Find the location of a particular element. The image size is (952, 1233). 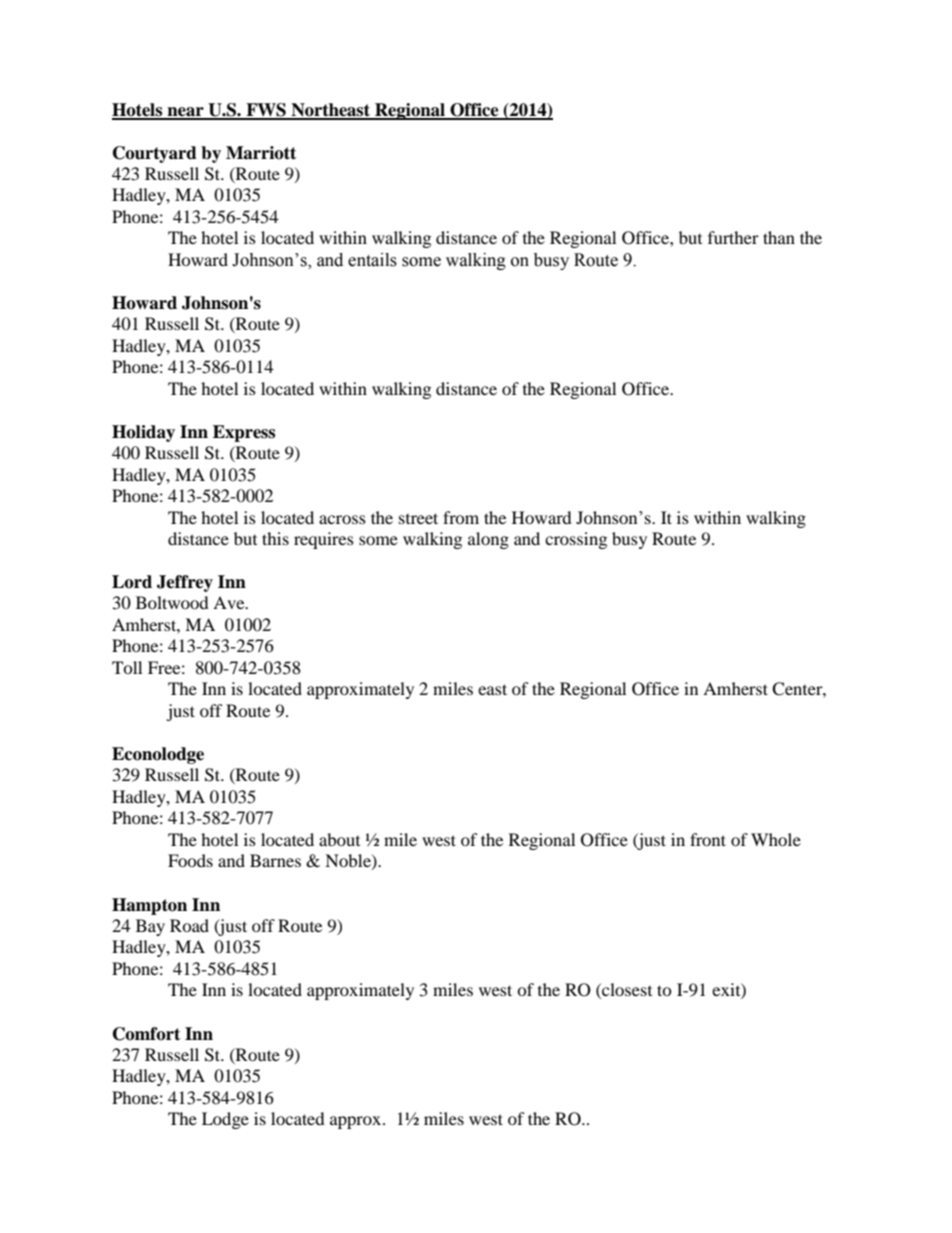

Comfort is located at coordinates (146, 1034).
